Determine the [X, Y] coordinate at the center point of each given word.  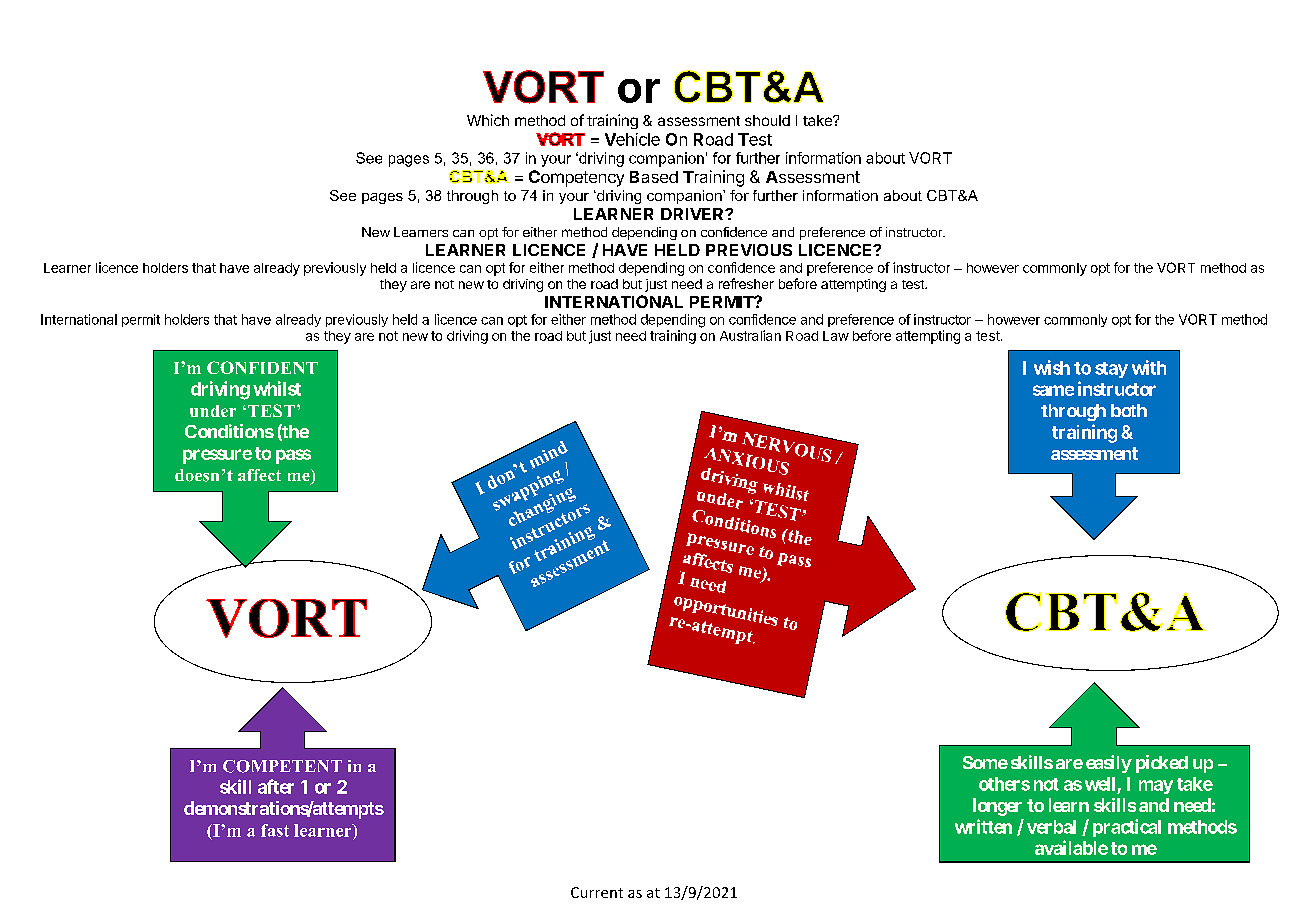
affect [259, 475]
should [767, 120]
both [1129, 410]
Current [597, 892]
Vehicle [632, 139]
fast [275, 830]
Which [488, 120]
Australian [750, 335]
